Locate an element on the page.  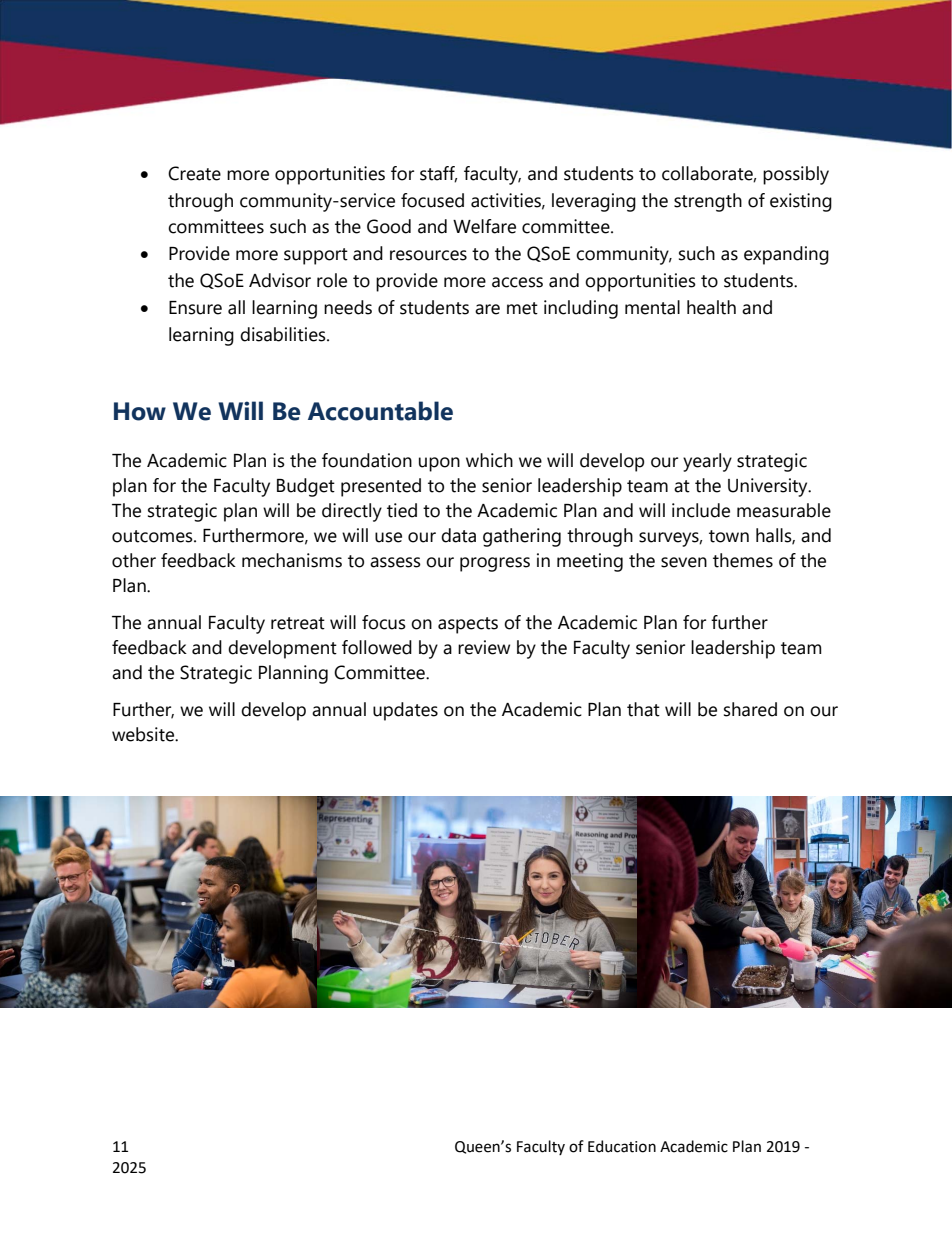
shared is located at coordinates (750, 709).
